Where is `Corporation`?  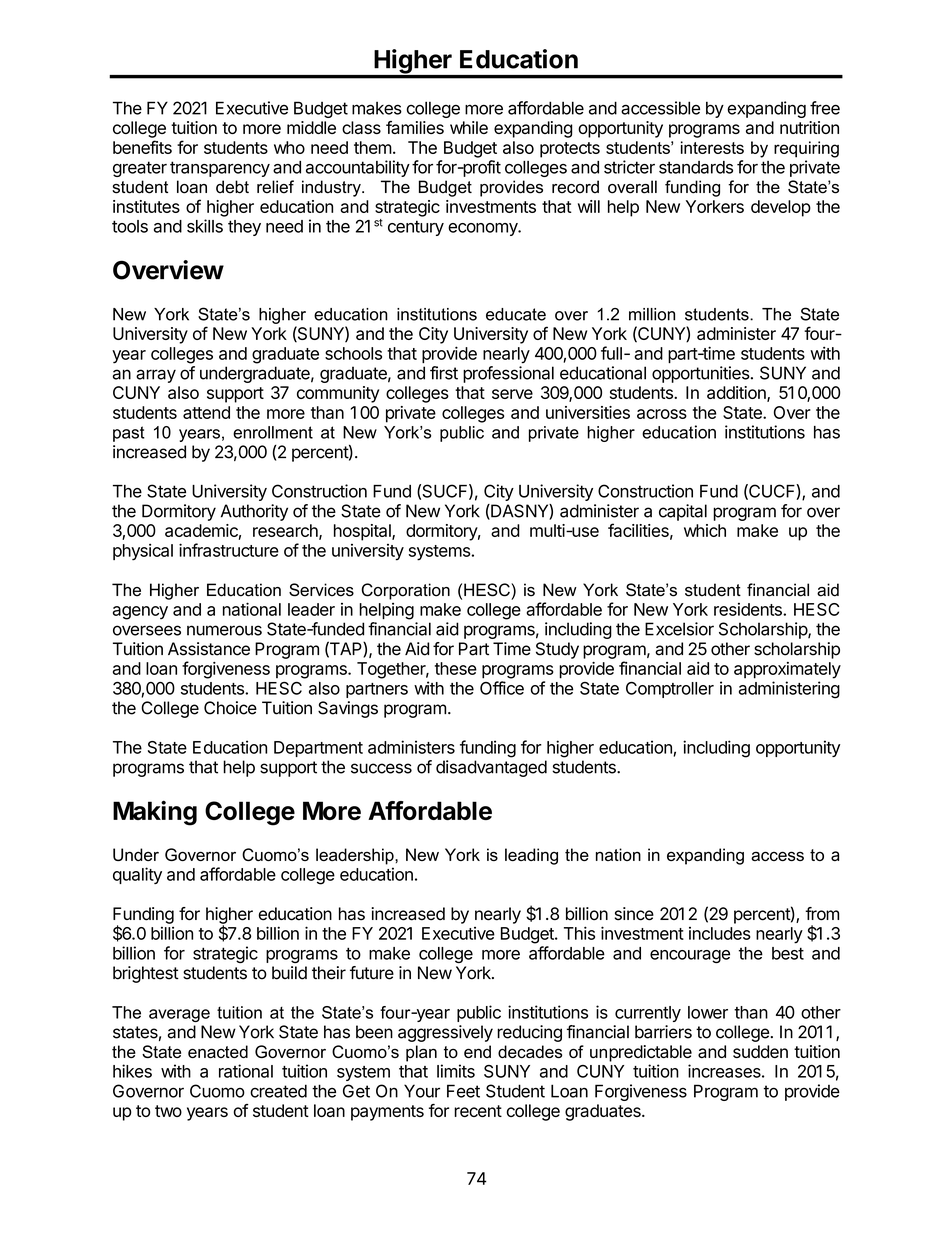
Corporation is located at coordinates (405, 591).
